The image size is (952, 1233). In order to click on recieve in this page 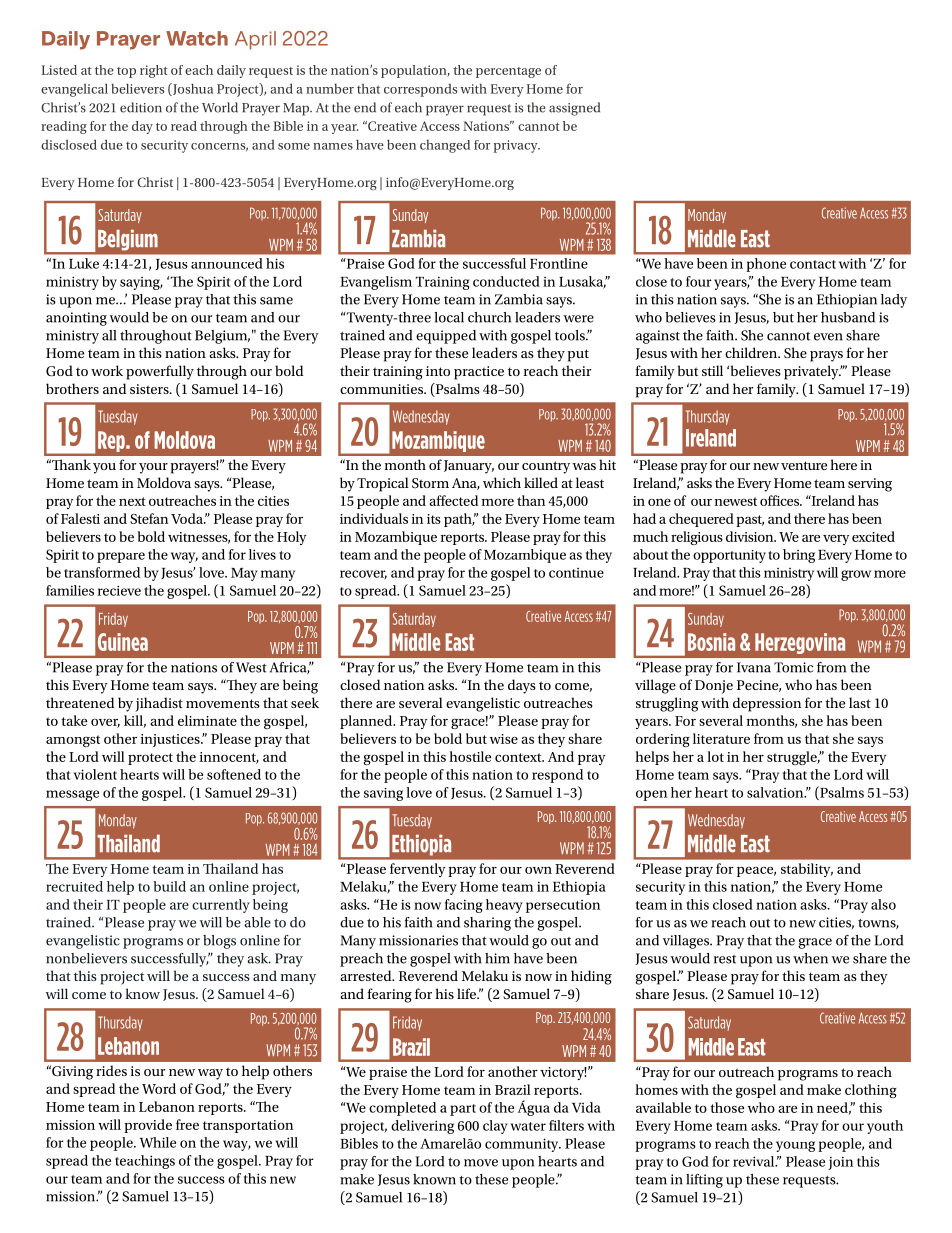, I will do `click(119, 590)`.
